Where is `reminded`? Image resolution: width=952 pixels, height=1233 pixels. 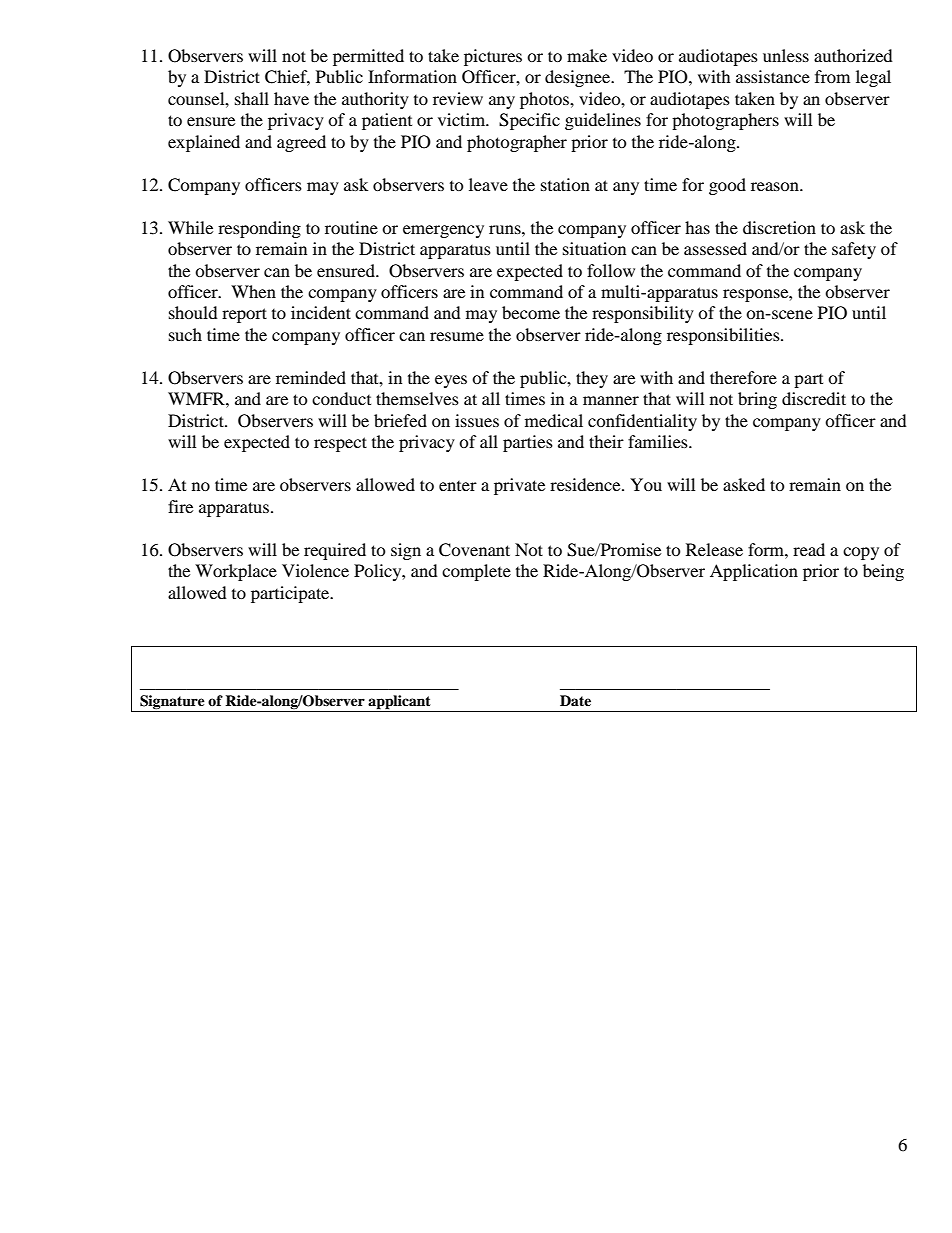
reminded is located at coordinates (311, 377).
